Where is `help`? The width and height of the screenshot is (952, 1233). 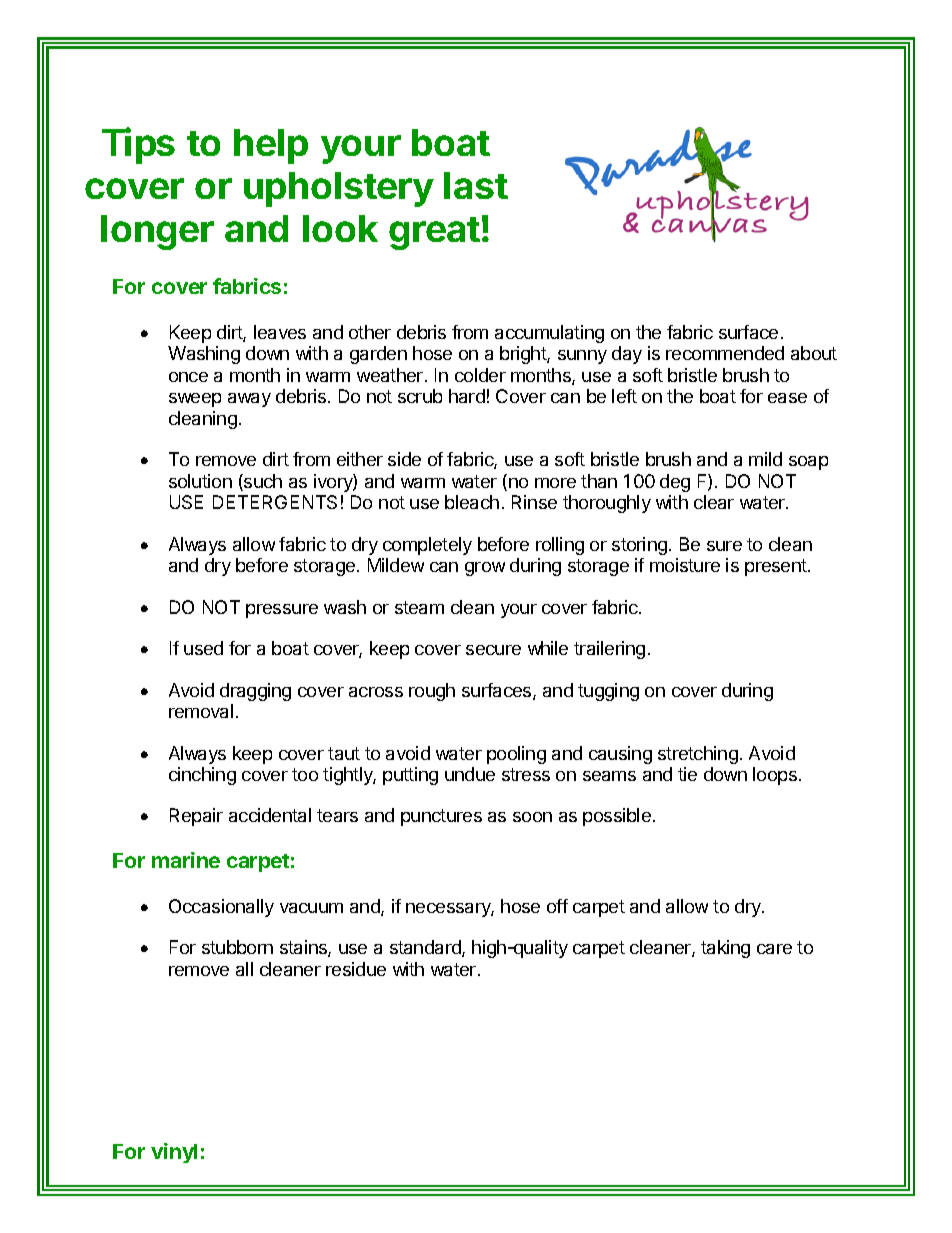 help is located at coordinates (271, 146).
